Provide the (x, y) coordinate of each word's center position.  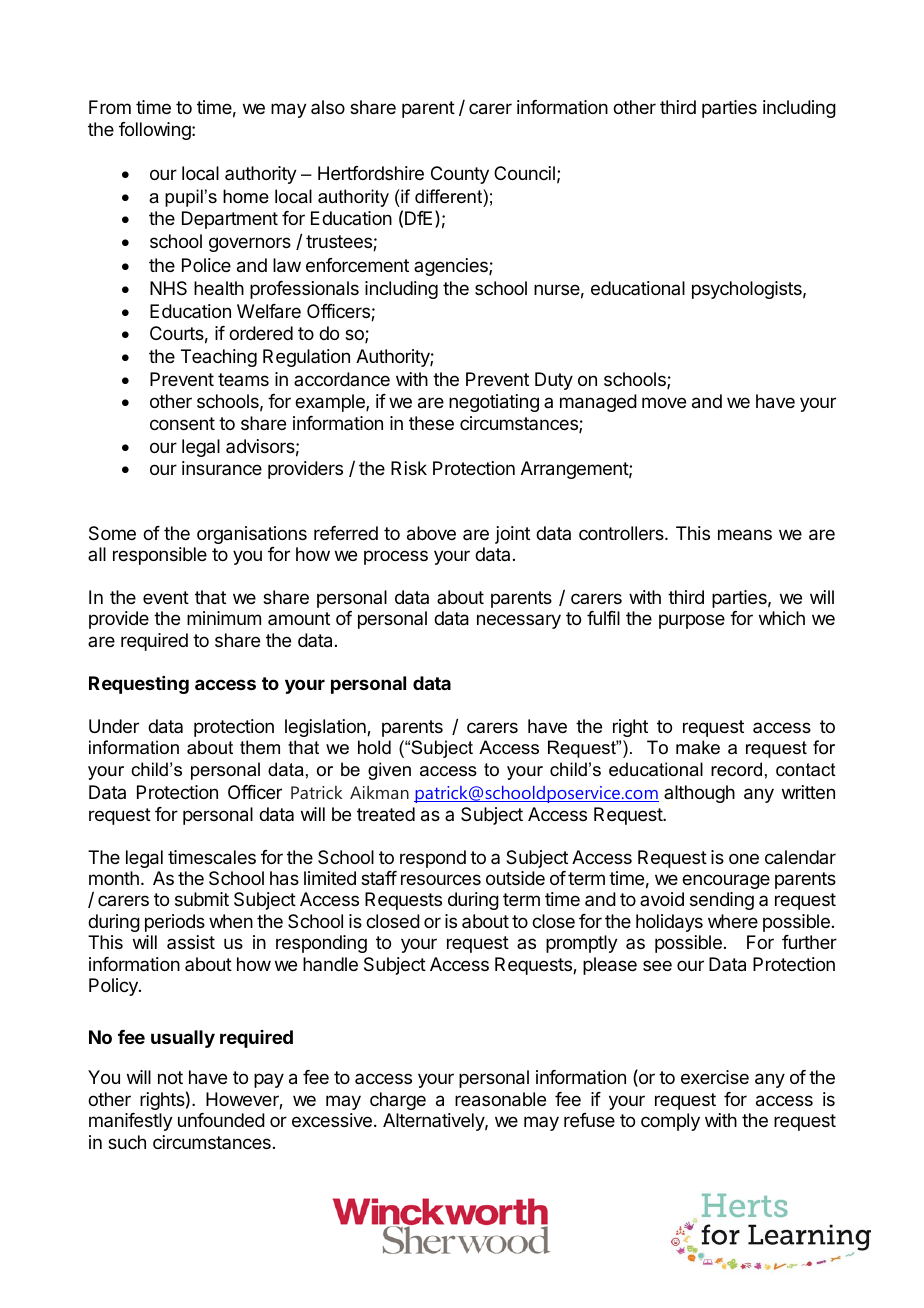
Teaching (219, 358)
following (156, 131)
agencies (452, 267)
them (260, 747)
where (733, 921)
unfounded (221, 1120)
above (431, 533)
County (460, 175)
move (664, 402)
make (698, 747)
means (745, 535)
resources (441, 879)
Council (524, 173)
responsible (160, 556)
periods (175, 923)
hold (374, 747)
